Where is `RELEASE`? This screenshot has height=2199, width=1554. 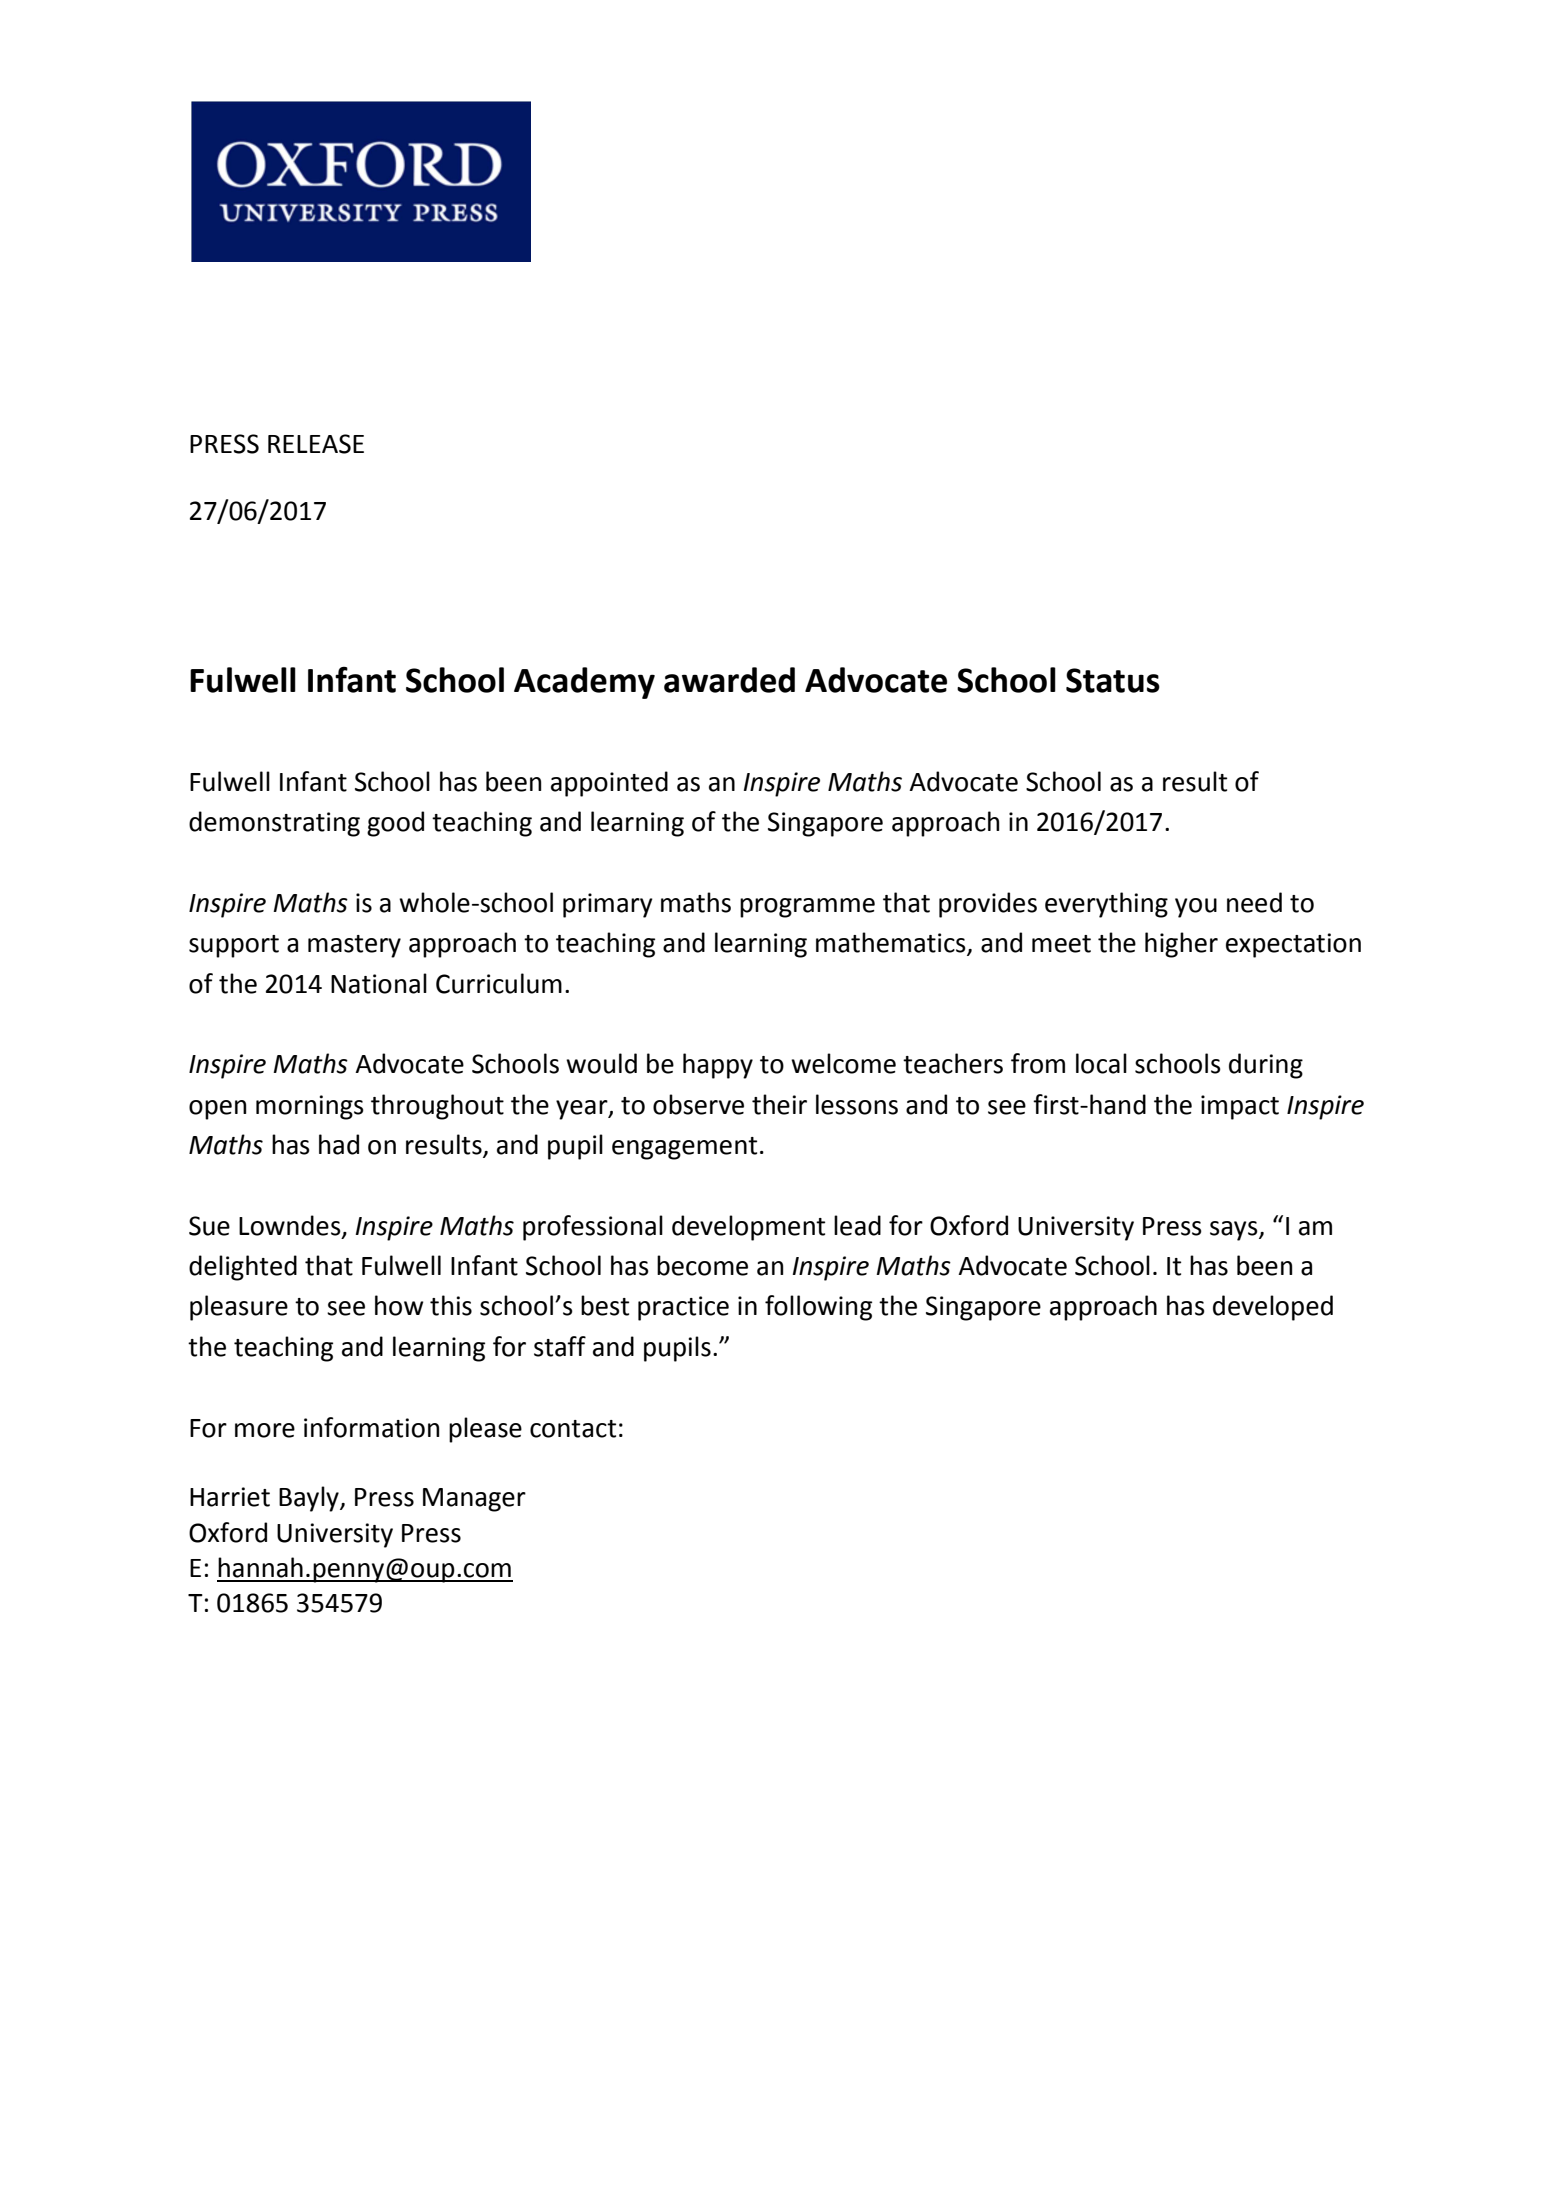
RELEASE is located at coordinates (316, 444).
